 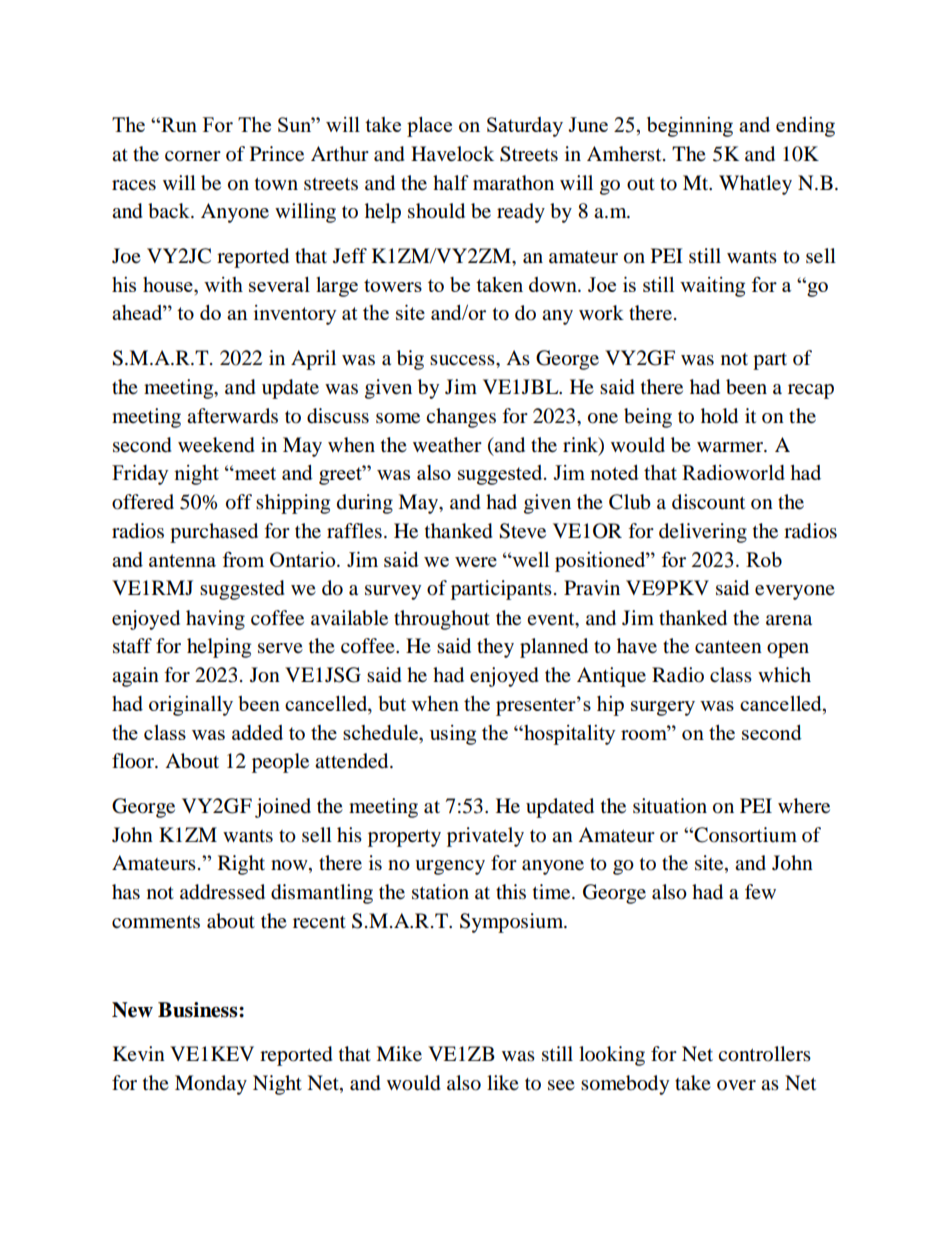 I want to click on half, so click(x=451, y=183).
